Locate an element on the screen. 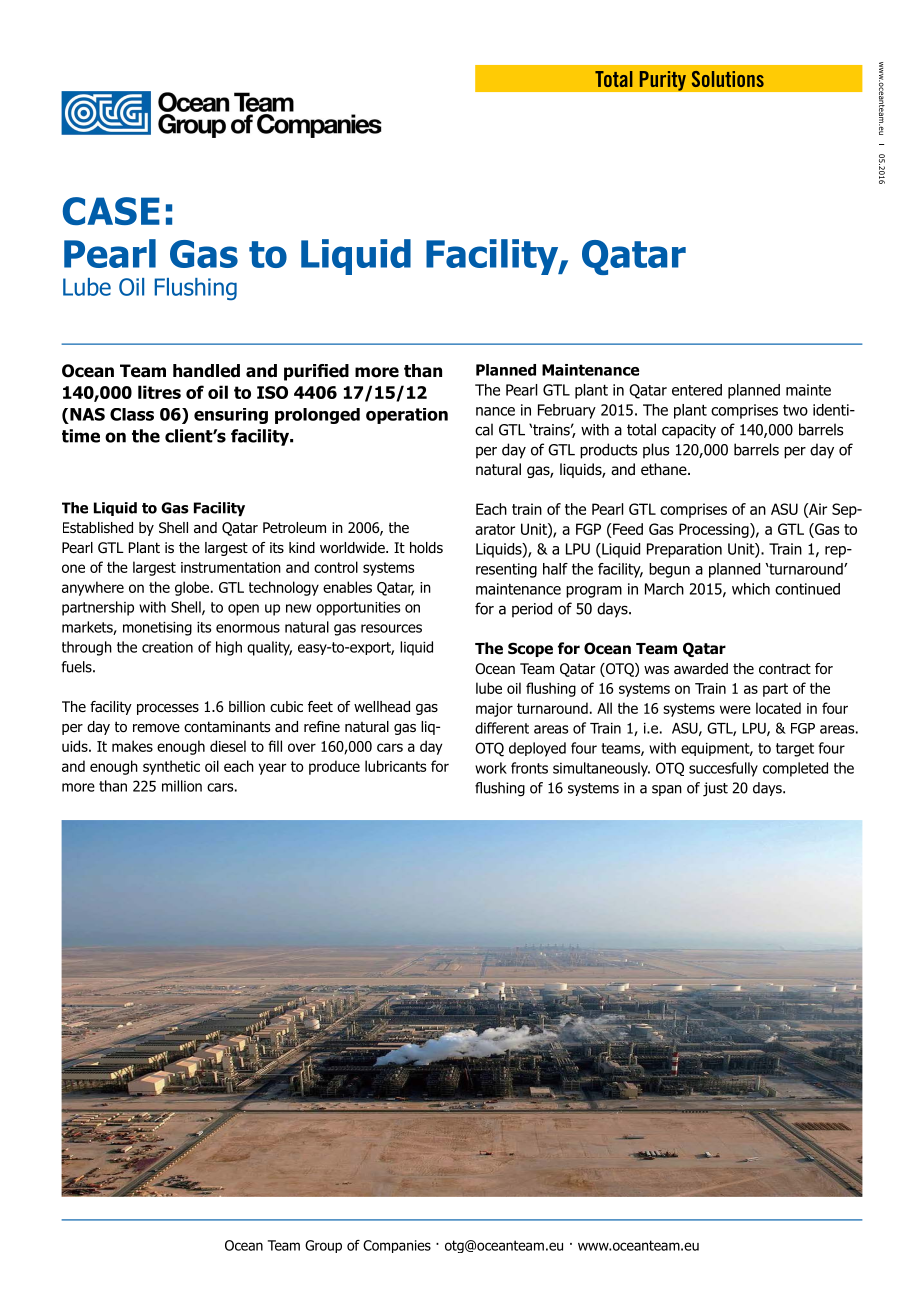  span is located at coordinates (667, 790).
